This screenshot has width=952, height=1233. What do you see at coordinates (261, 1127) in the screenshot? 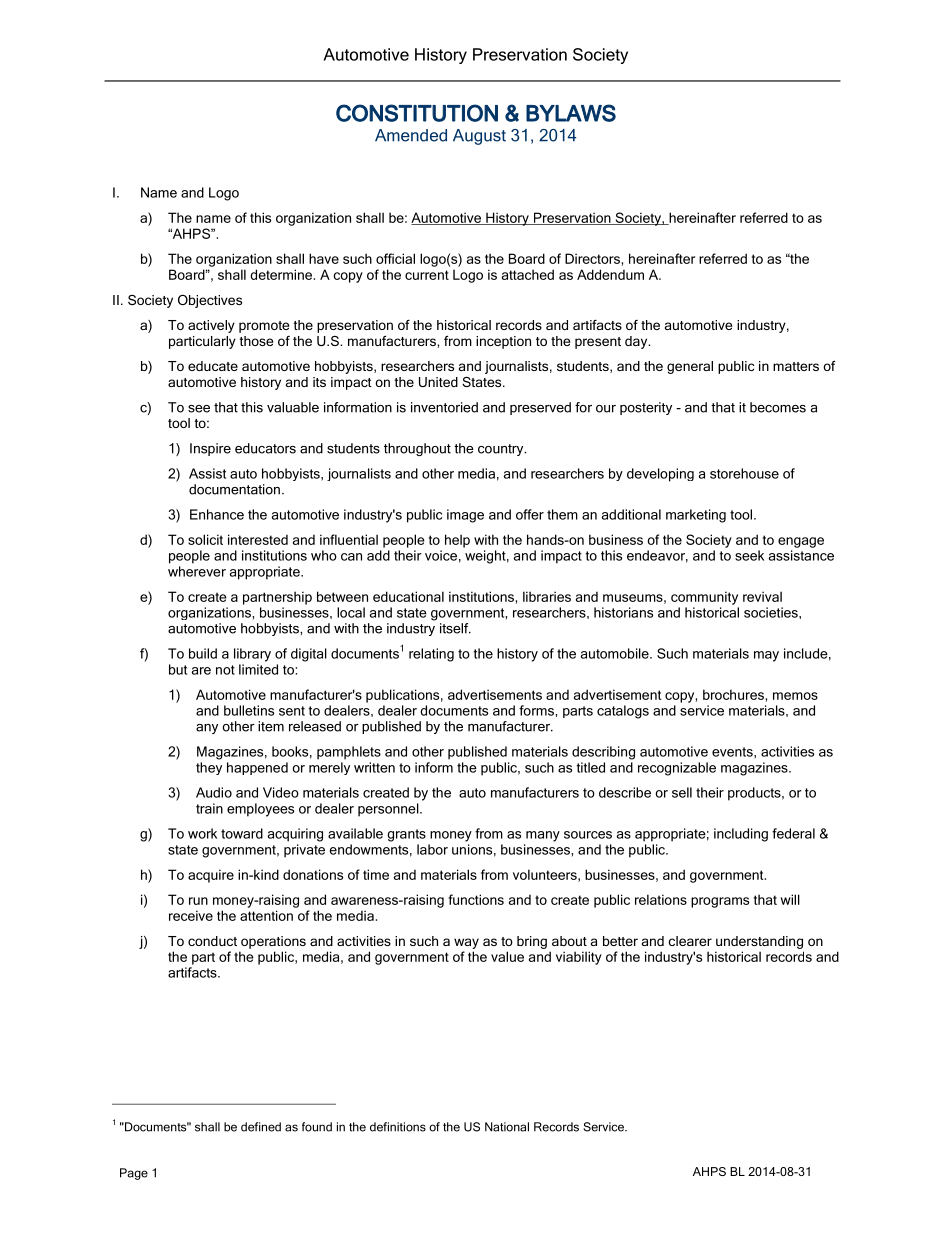
I see `defined` at bounding box center [261, 1127].
